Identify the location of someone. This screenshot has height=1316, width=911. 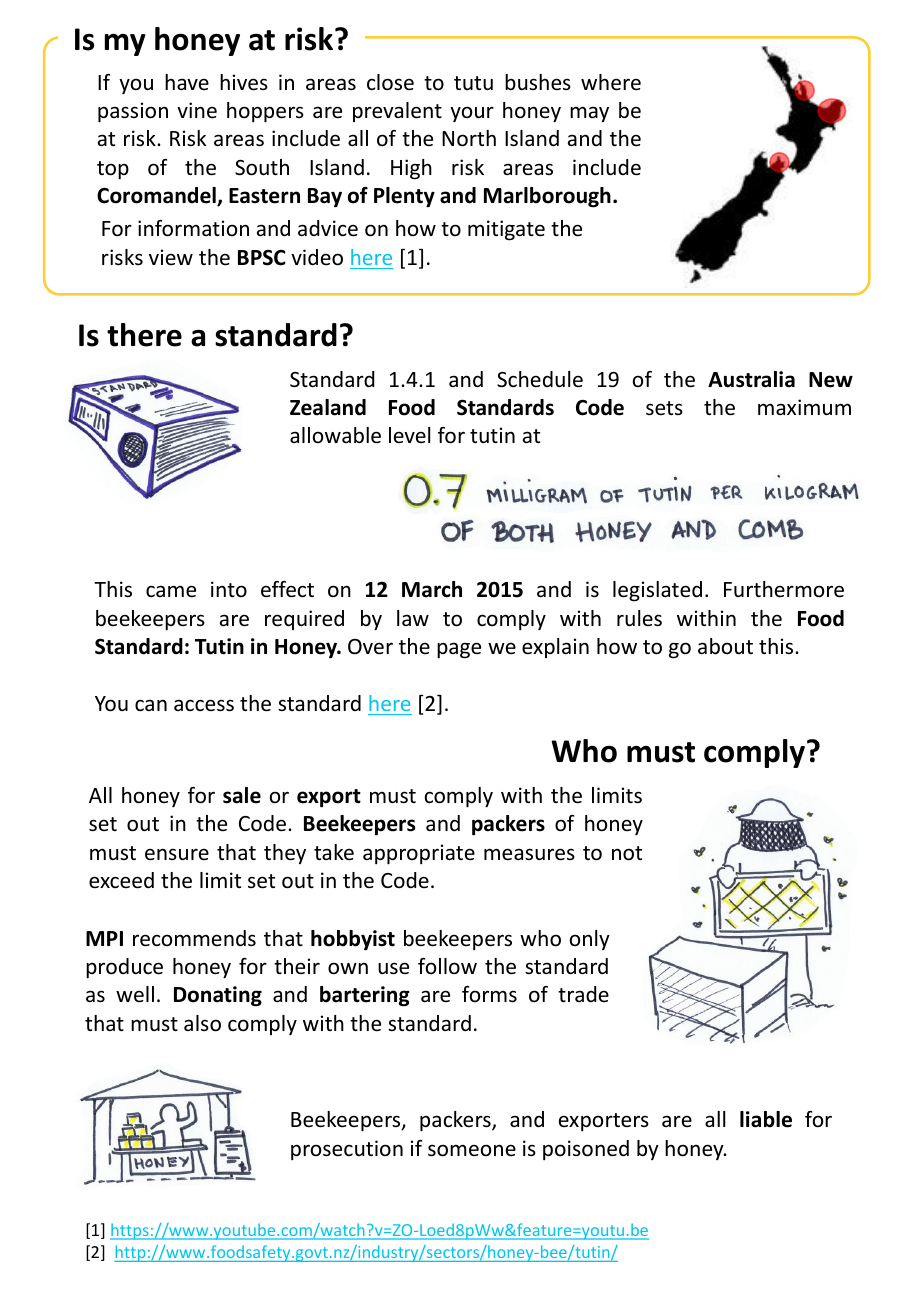
(472, 1150).
